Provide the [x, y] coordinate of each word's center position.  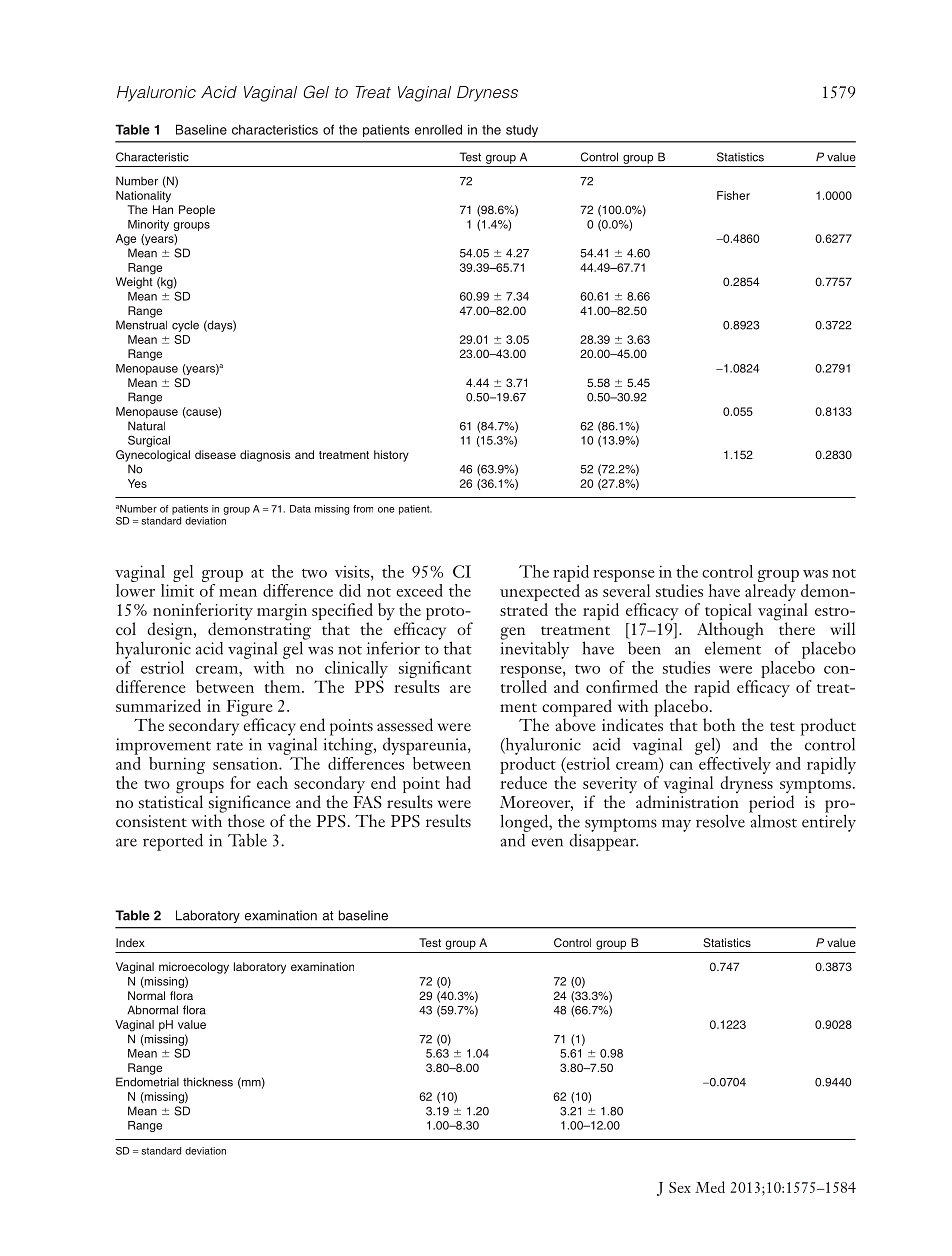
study [522, 131]
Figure [249, 709]
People [197, 211]
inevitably [534, 649]
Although [730, 632]
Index [130, 942]
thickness [208, 1082]
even [547, 842]
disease [215, 454]
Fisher [733, 195]
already [770, 592]
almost [773, 820]
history [391, 456]
